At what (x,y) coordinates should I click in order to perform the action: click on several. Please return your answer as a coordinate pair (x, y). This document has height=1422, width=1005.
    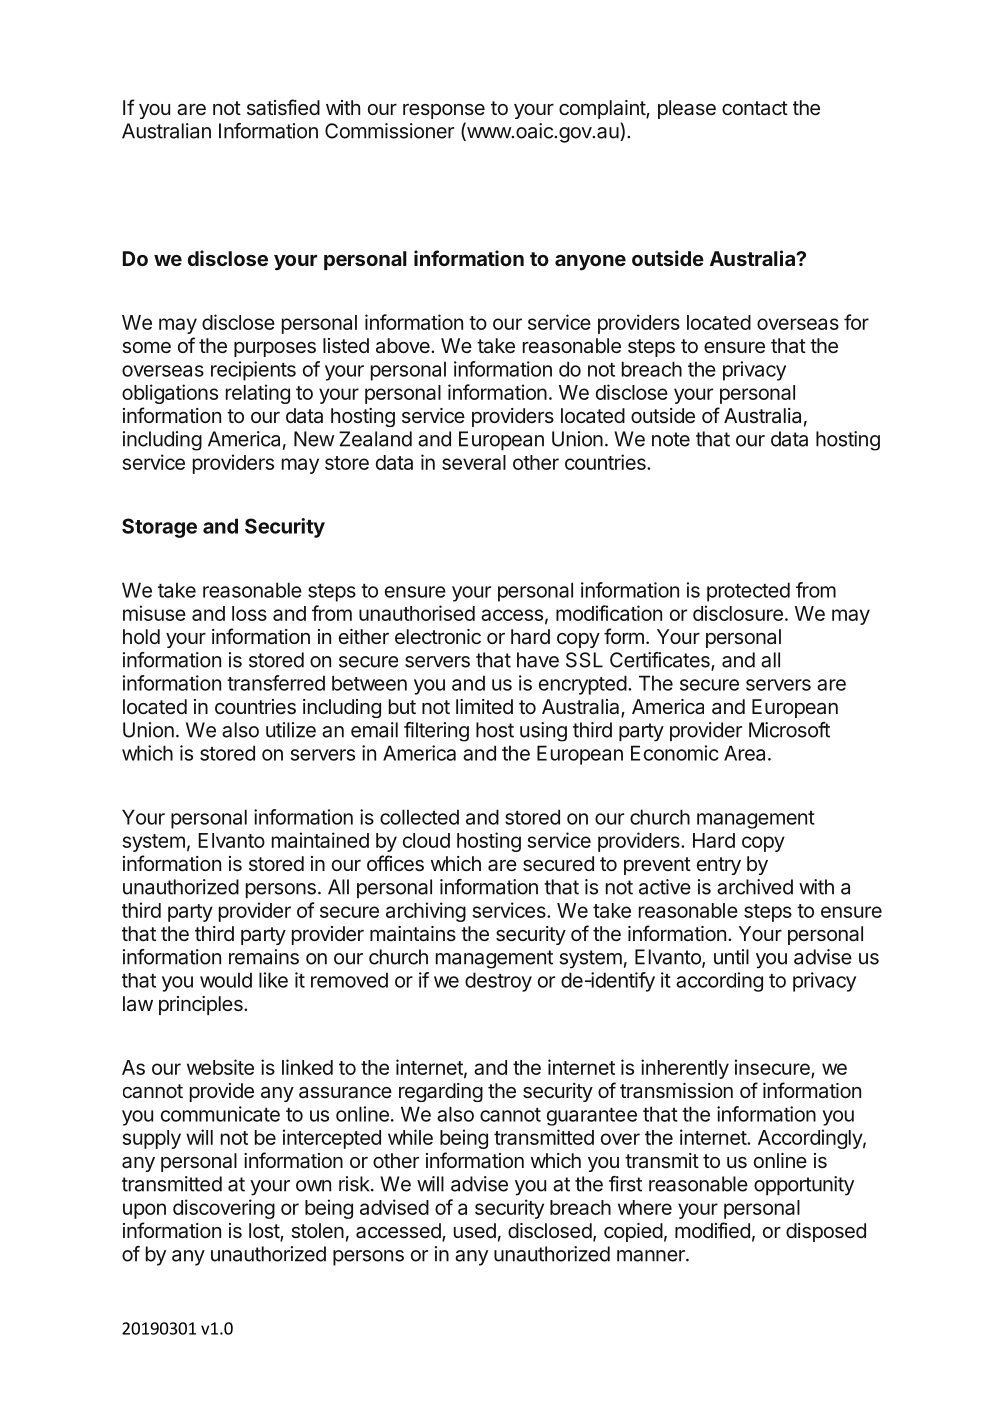
    Looking at the image, I should click on (474, 462).
